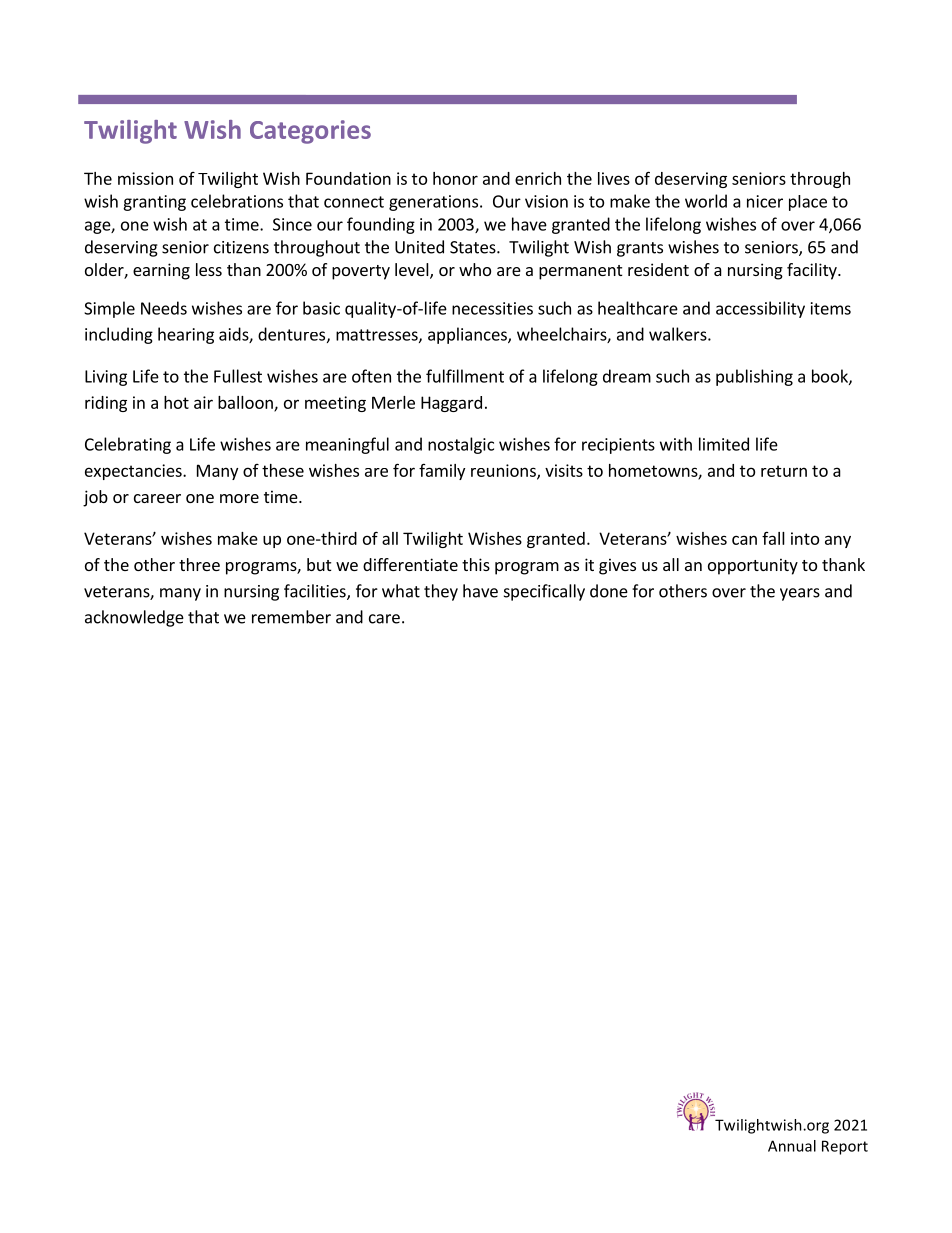  What do you see at coordinates (792, 1146) in the screenshot?
I see `Annual` at bounding box center [792, 1146].
